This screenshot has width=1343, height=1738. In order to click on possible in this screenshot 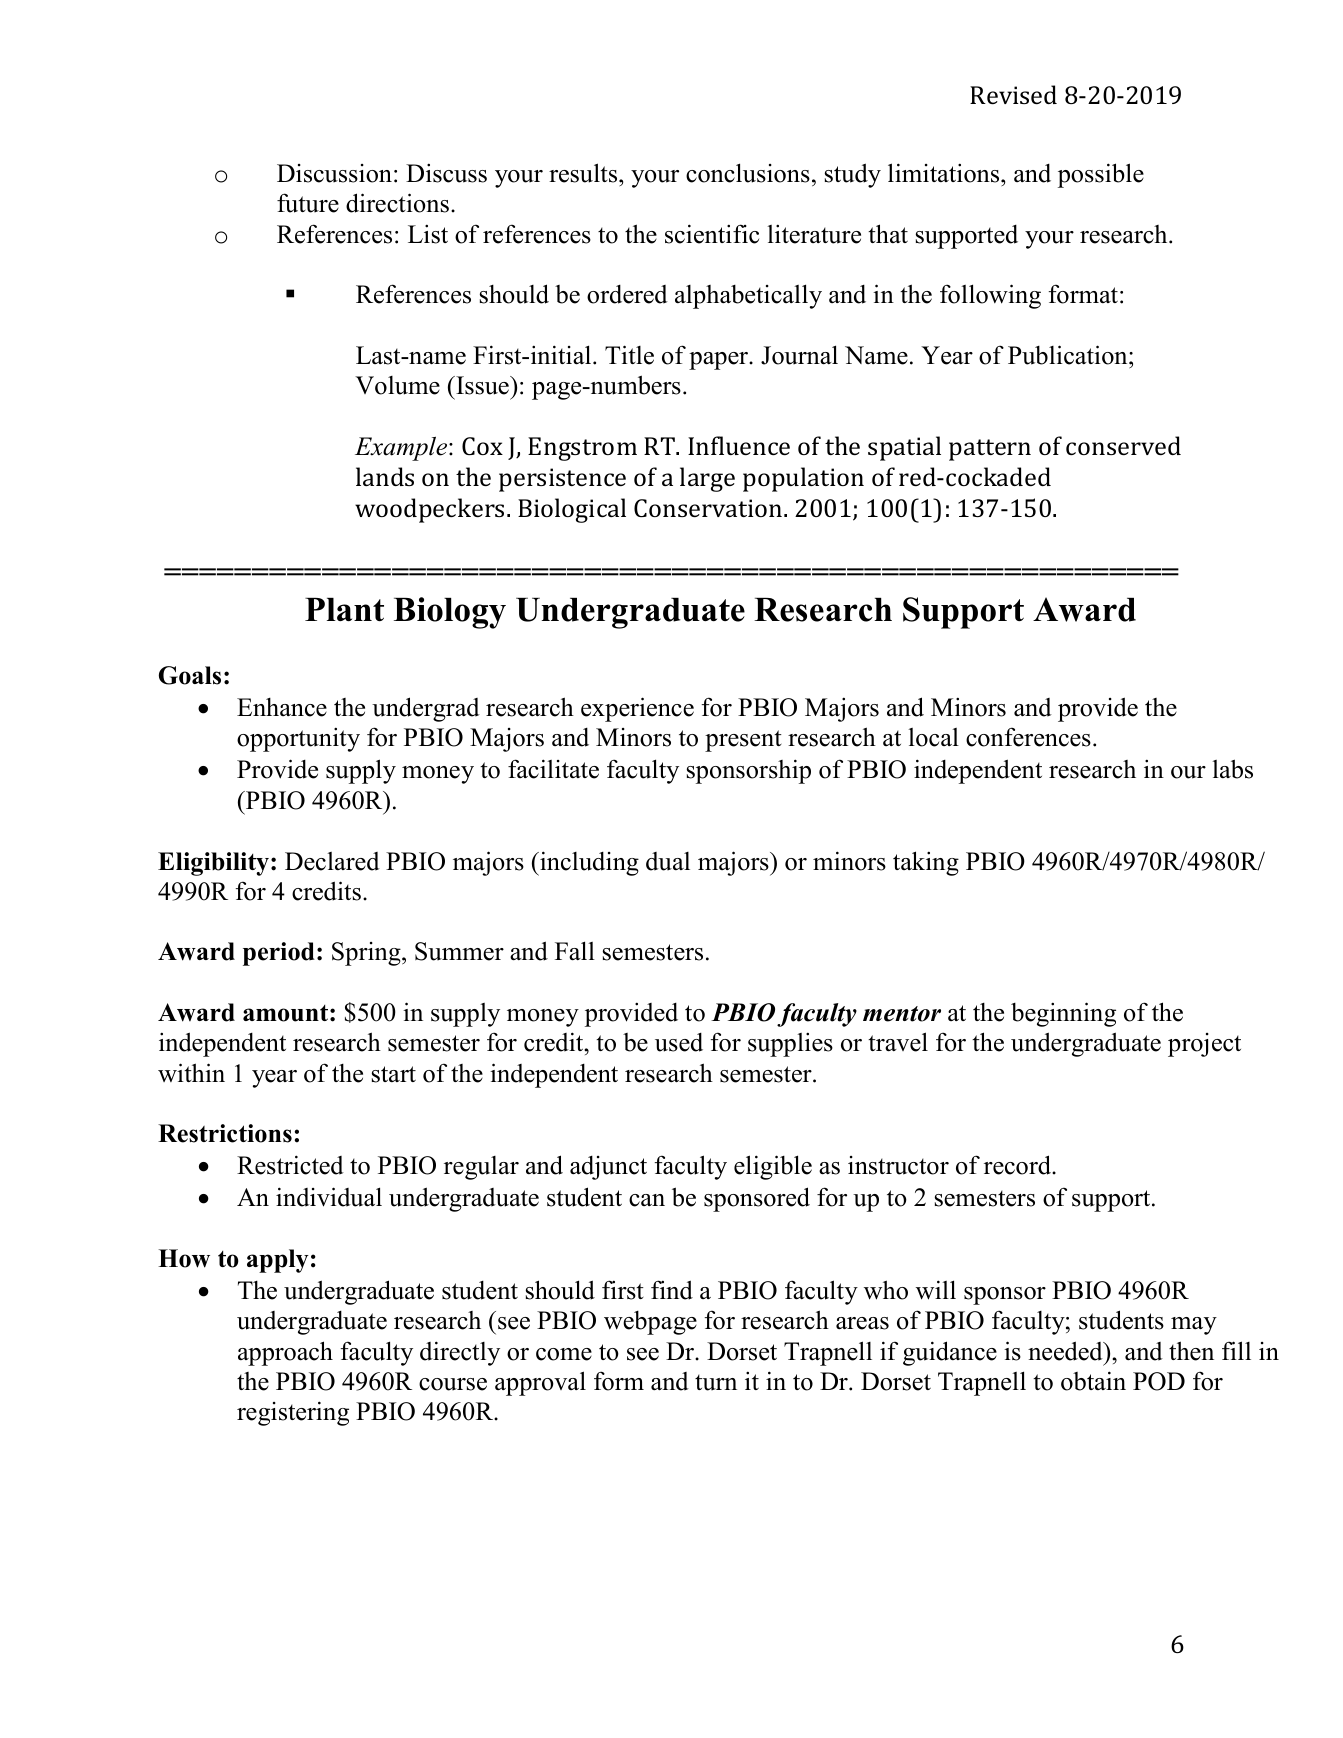, I will do `click(1101, 175)`.
